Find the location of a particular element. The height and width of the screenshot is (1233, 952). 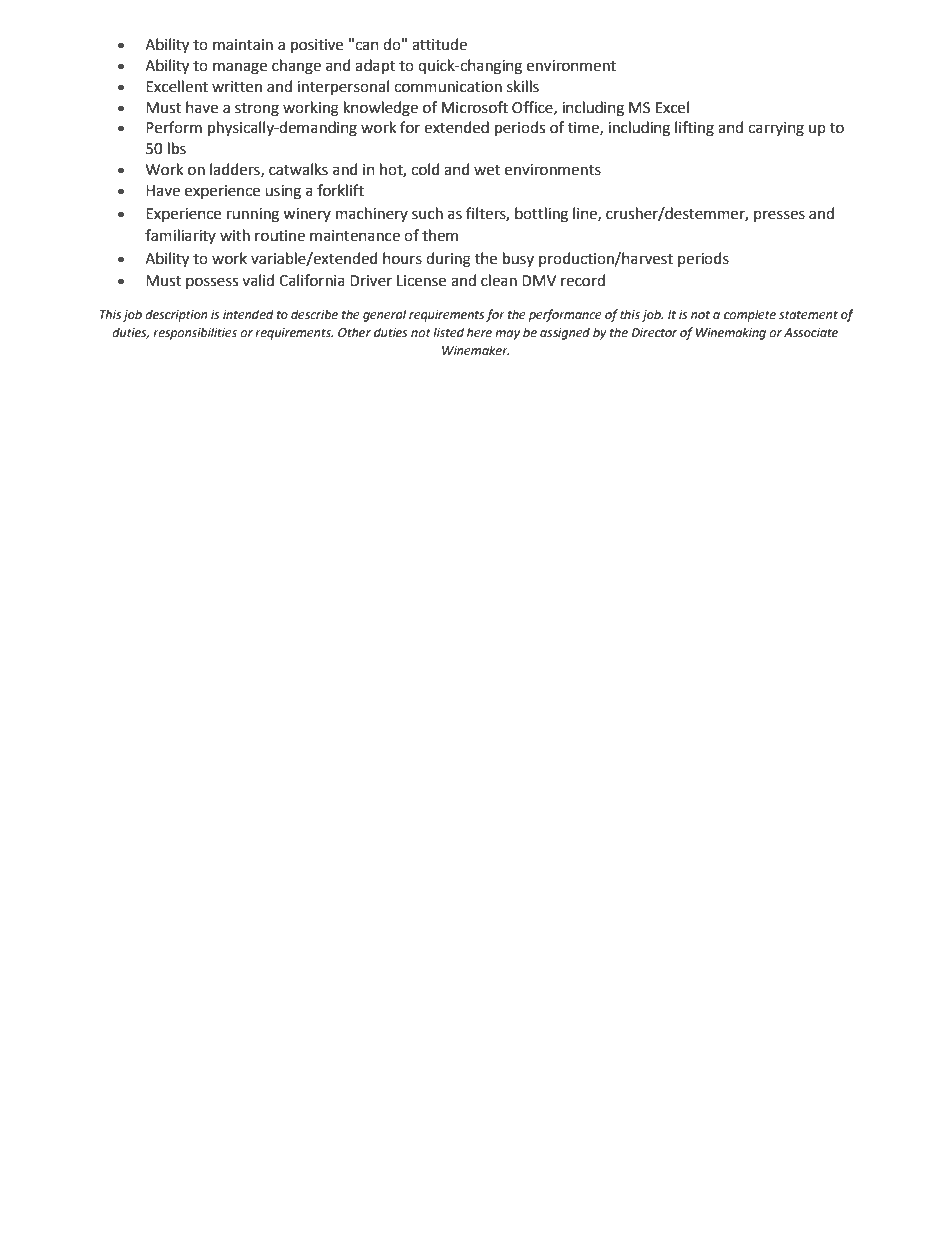

Winemaker is located at coordinates (475, 350).
